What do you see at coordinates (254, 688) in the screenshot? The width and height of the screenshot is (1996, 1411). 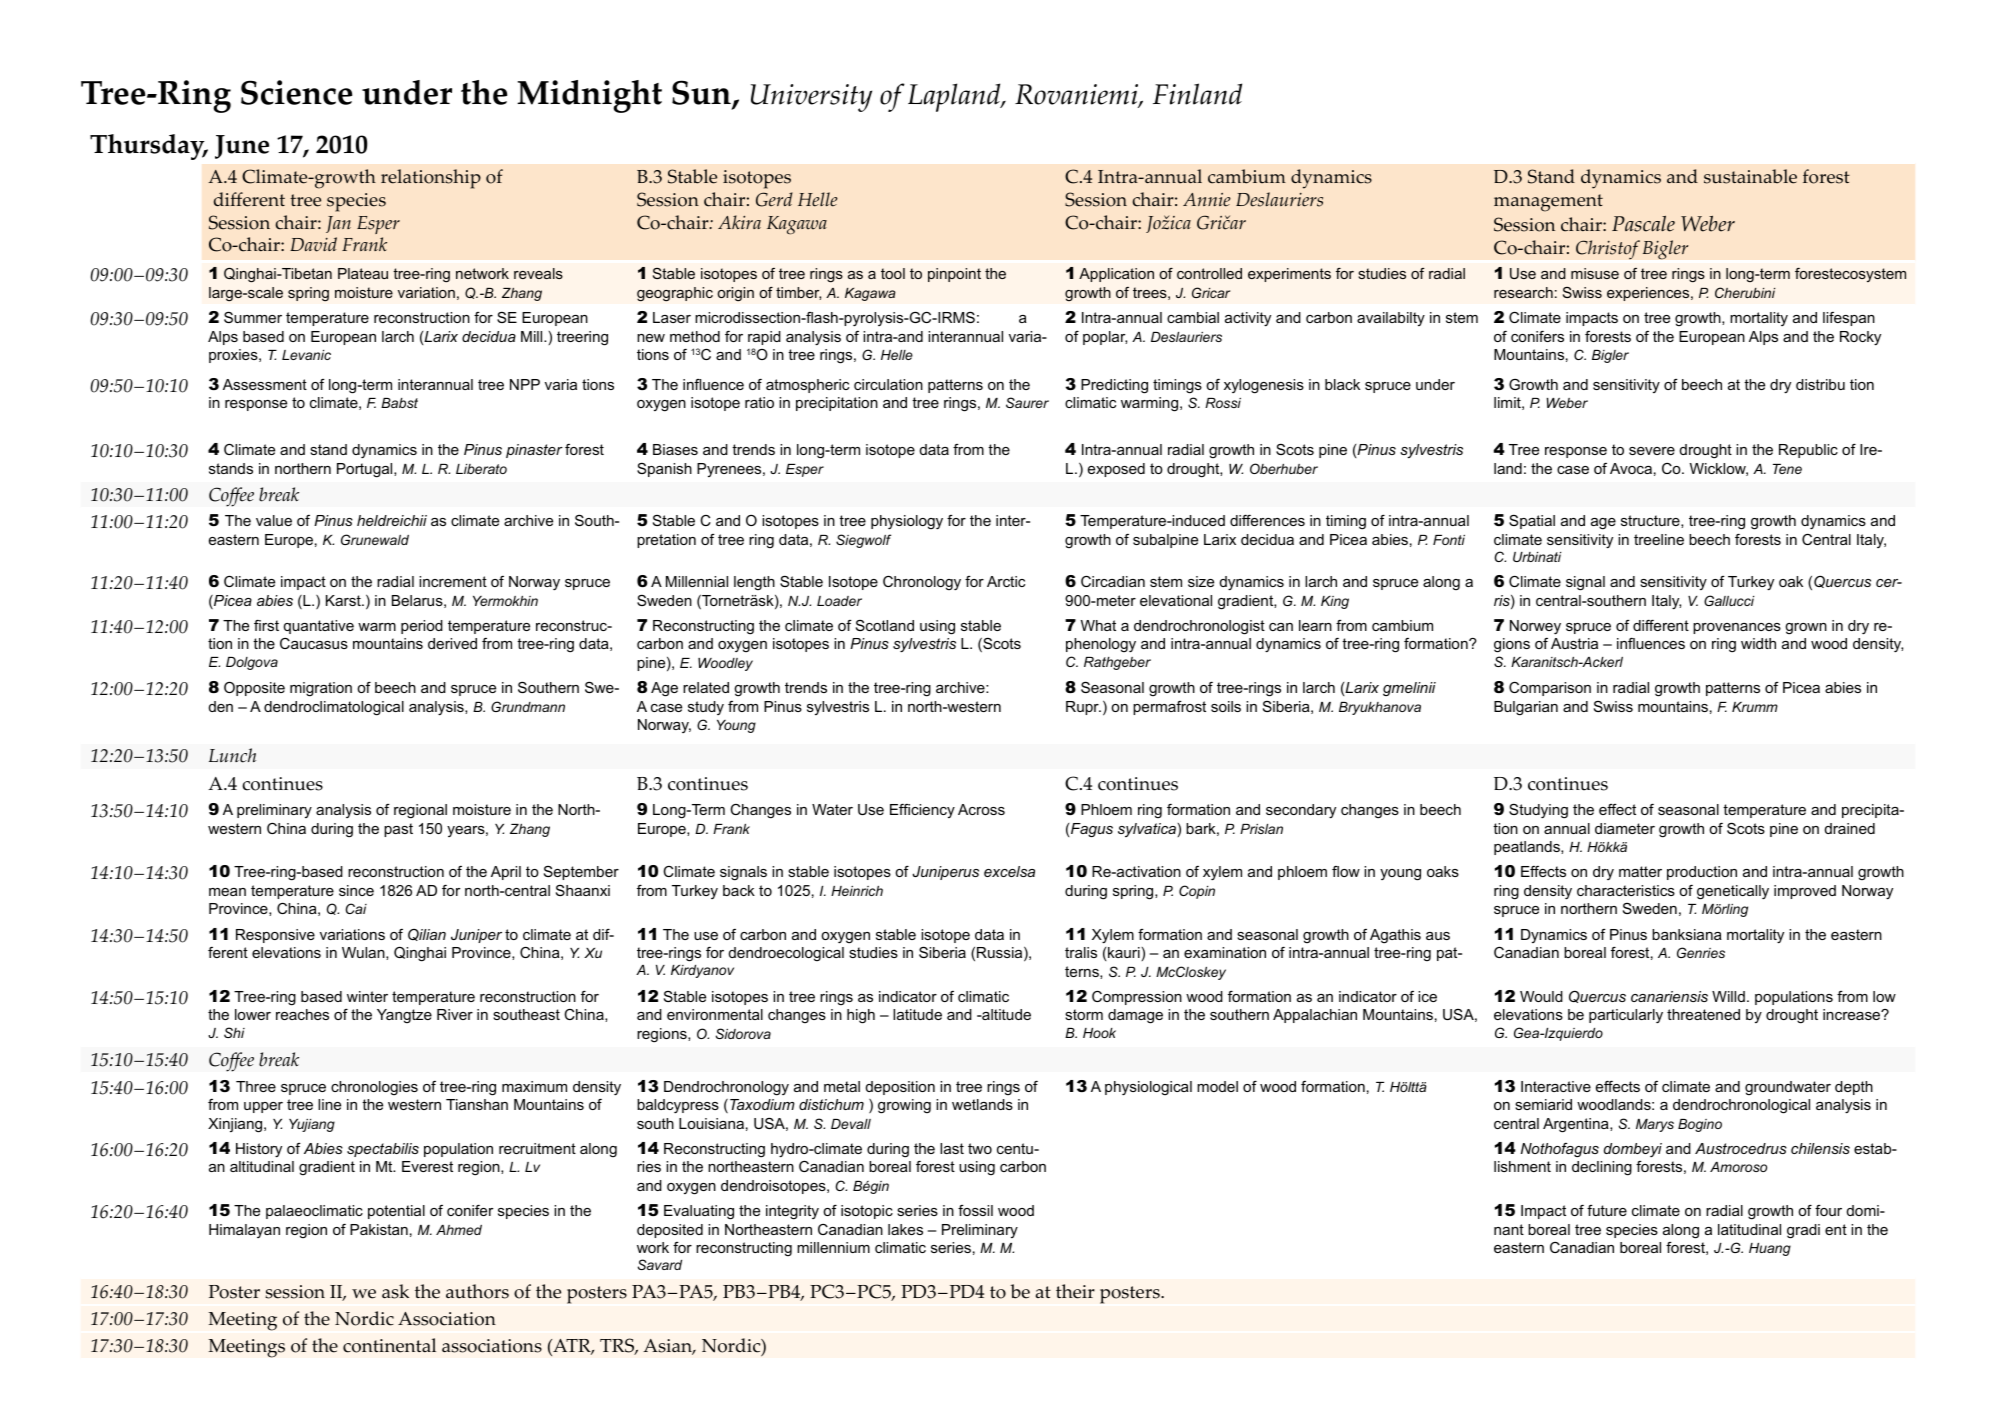 I see `Opposite` at bounding box center [254, 688].
